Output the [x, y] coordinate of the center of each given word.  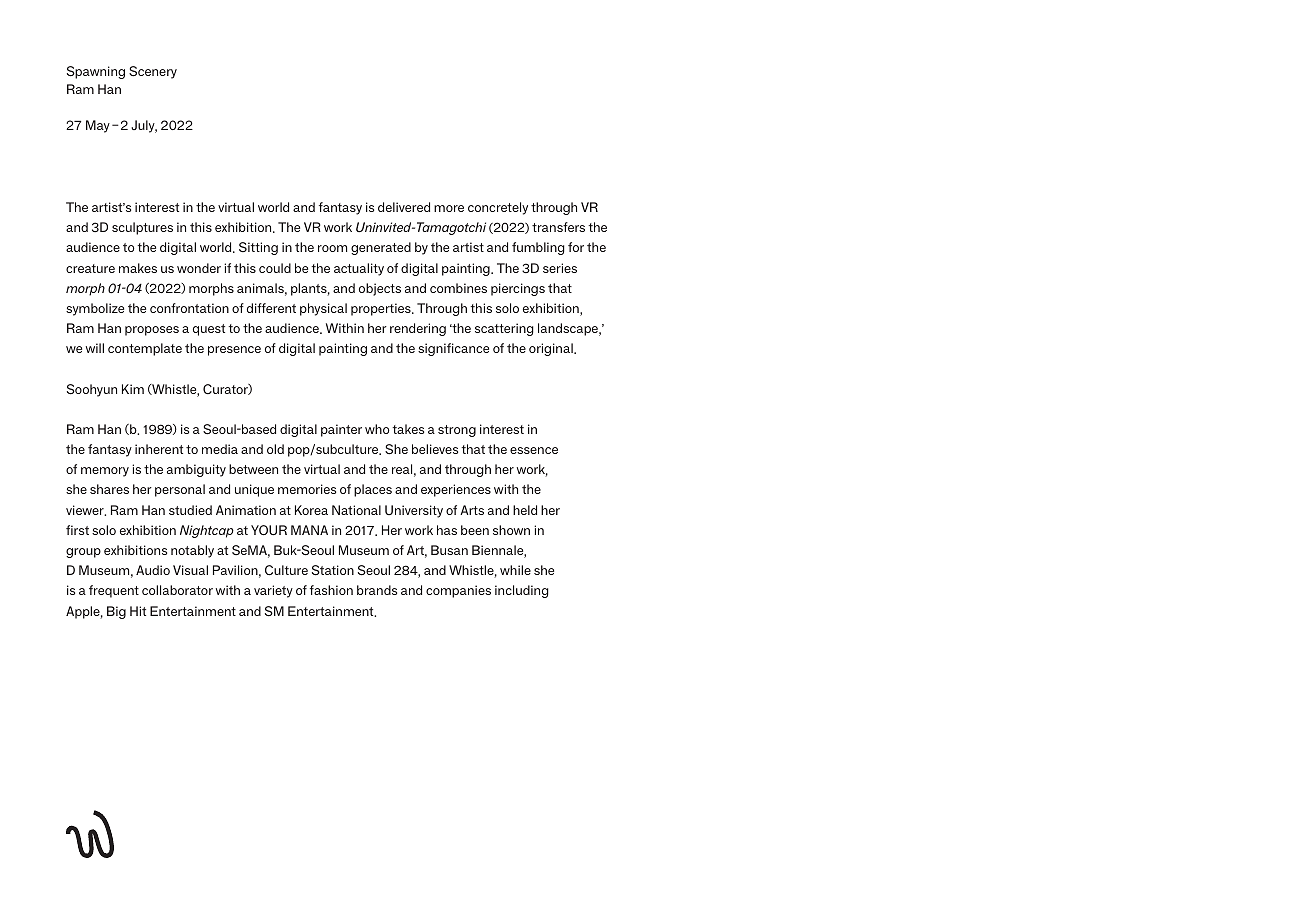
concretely [498, 208]
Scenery [153, 72]
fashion [331, 590]
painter [341, 430]
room [332, 248]
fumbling [538, 248]
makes [138, 268]
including [522, 591]
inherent [159, 449]
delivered [404, 207]
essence [534, 450]
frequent [114, 591]
